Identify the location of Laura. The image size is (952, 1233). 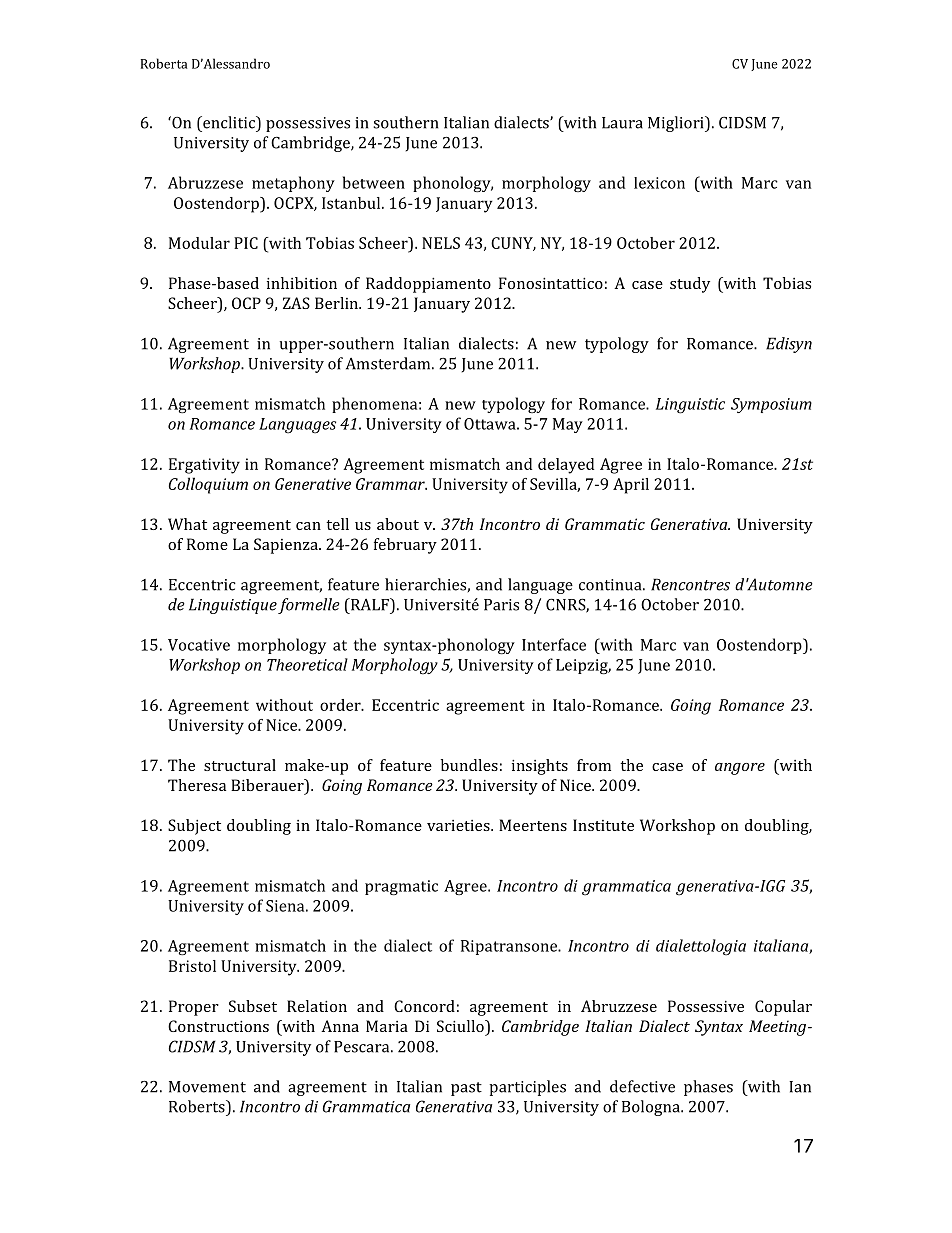
(622, 123).
